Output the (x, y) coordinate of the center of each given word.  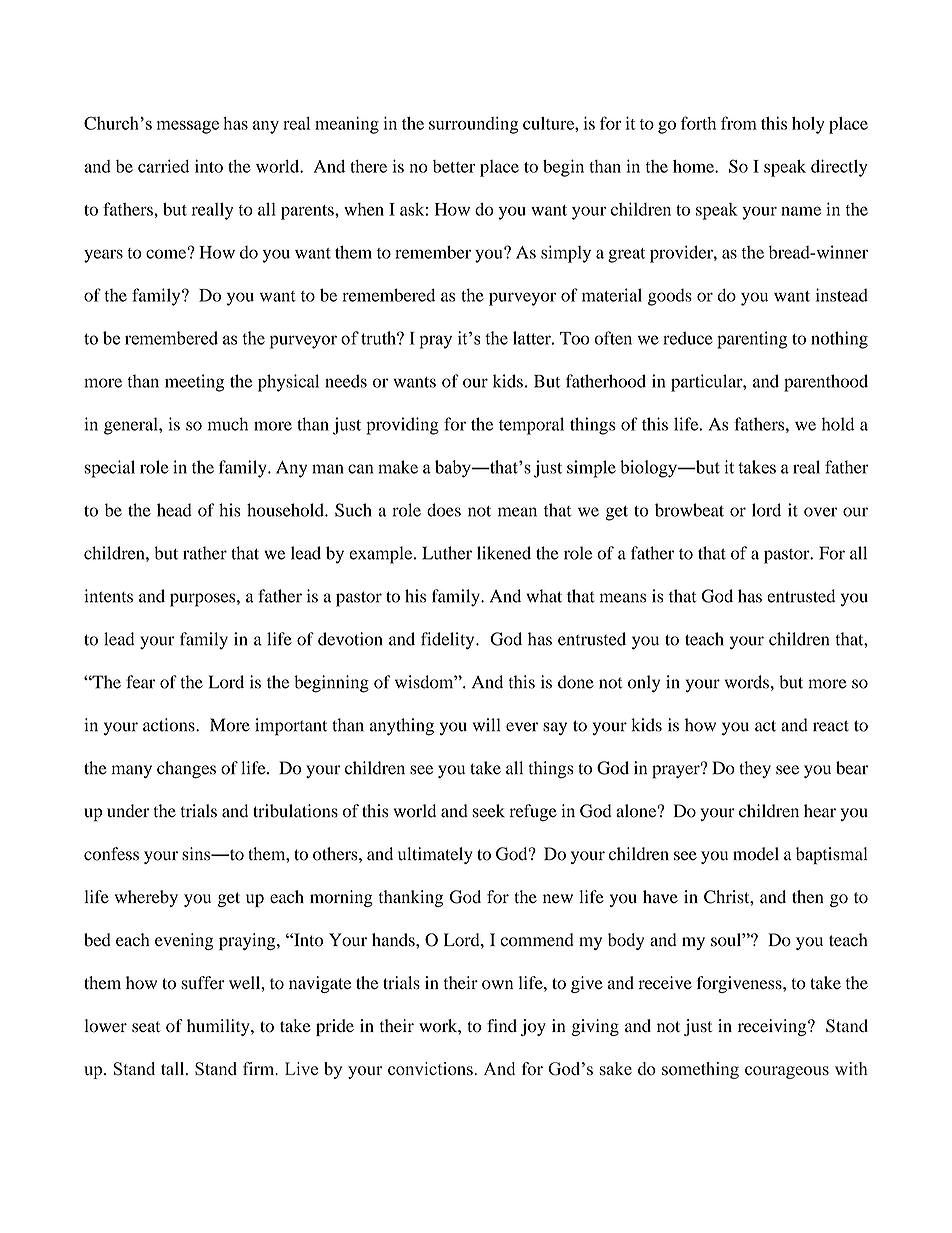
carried (163, 166)
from (739, 123)
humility (219, 1027)
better (454, 166)
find (502, 1025)
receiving (773, 1027)
